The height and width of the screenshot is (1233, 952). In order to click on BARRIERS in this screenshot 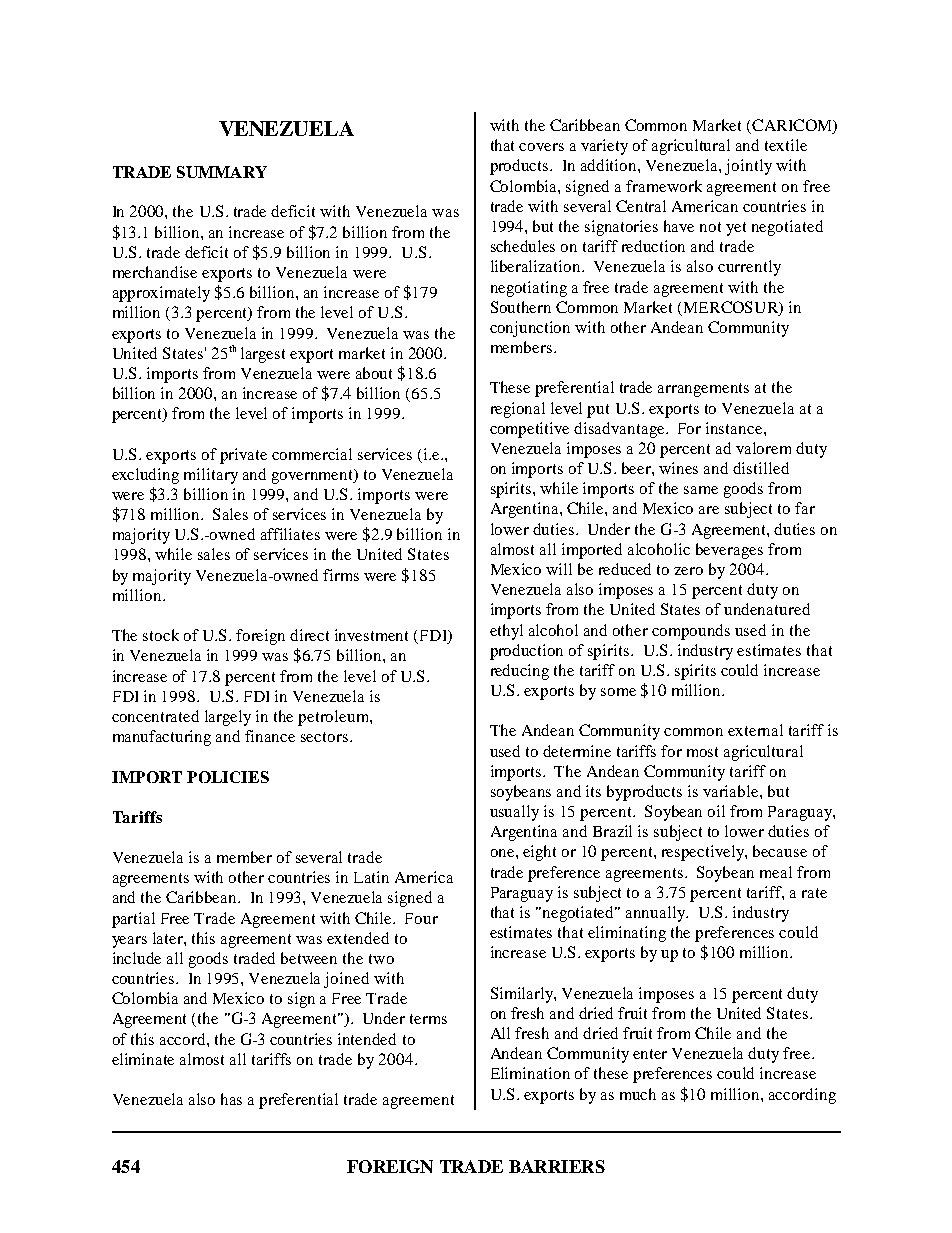, I will do `click(557, 1166)`.
